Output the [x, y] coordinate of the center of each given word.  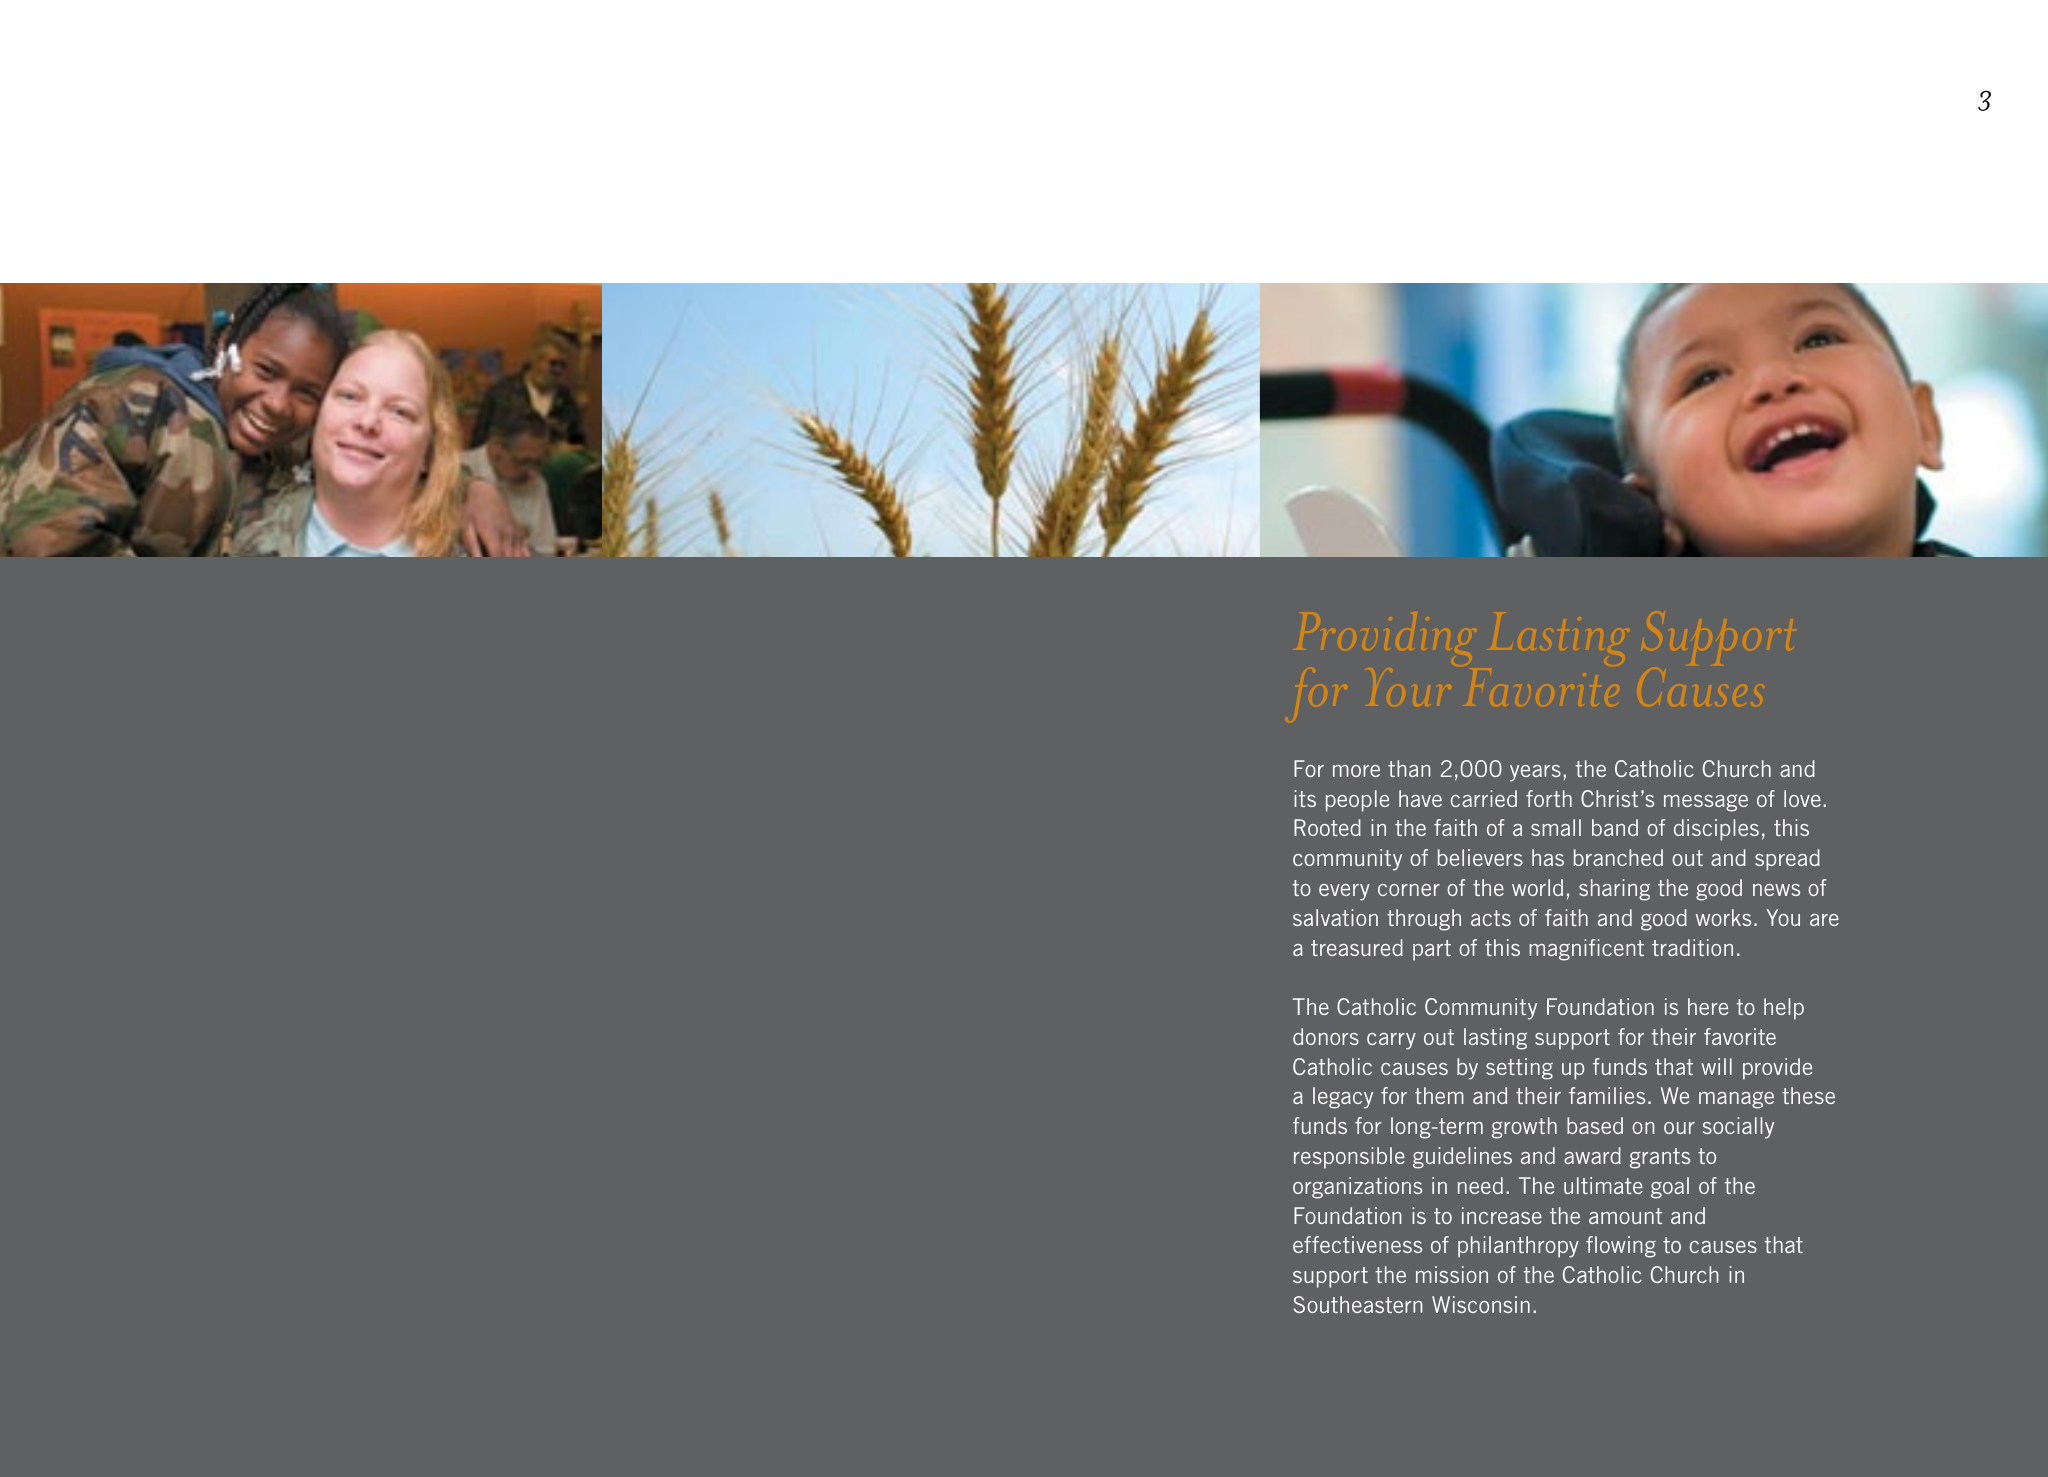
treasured [1357, 947]
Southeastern [1358, 1304]
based [1595, 1125]
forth [1549, 798]
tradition [1692, 947]
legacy [1343, 1098]
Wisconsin [1481, 1304]
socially [1738, 1128]
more [1356, 771]
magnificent [1586, 950]
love [1802, 798]
